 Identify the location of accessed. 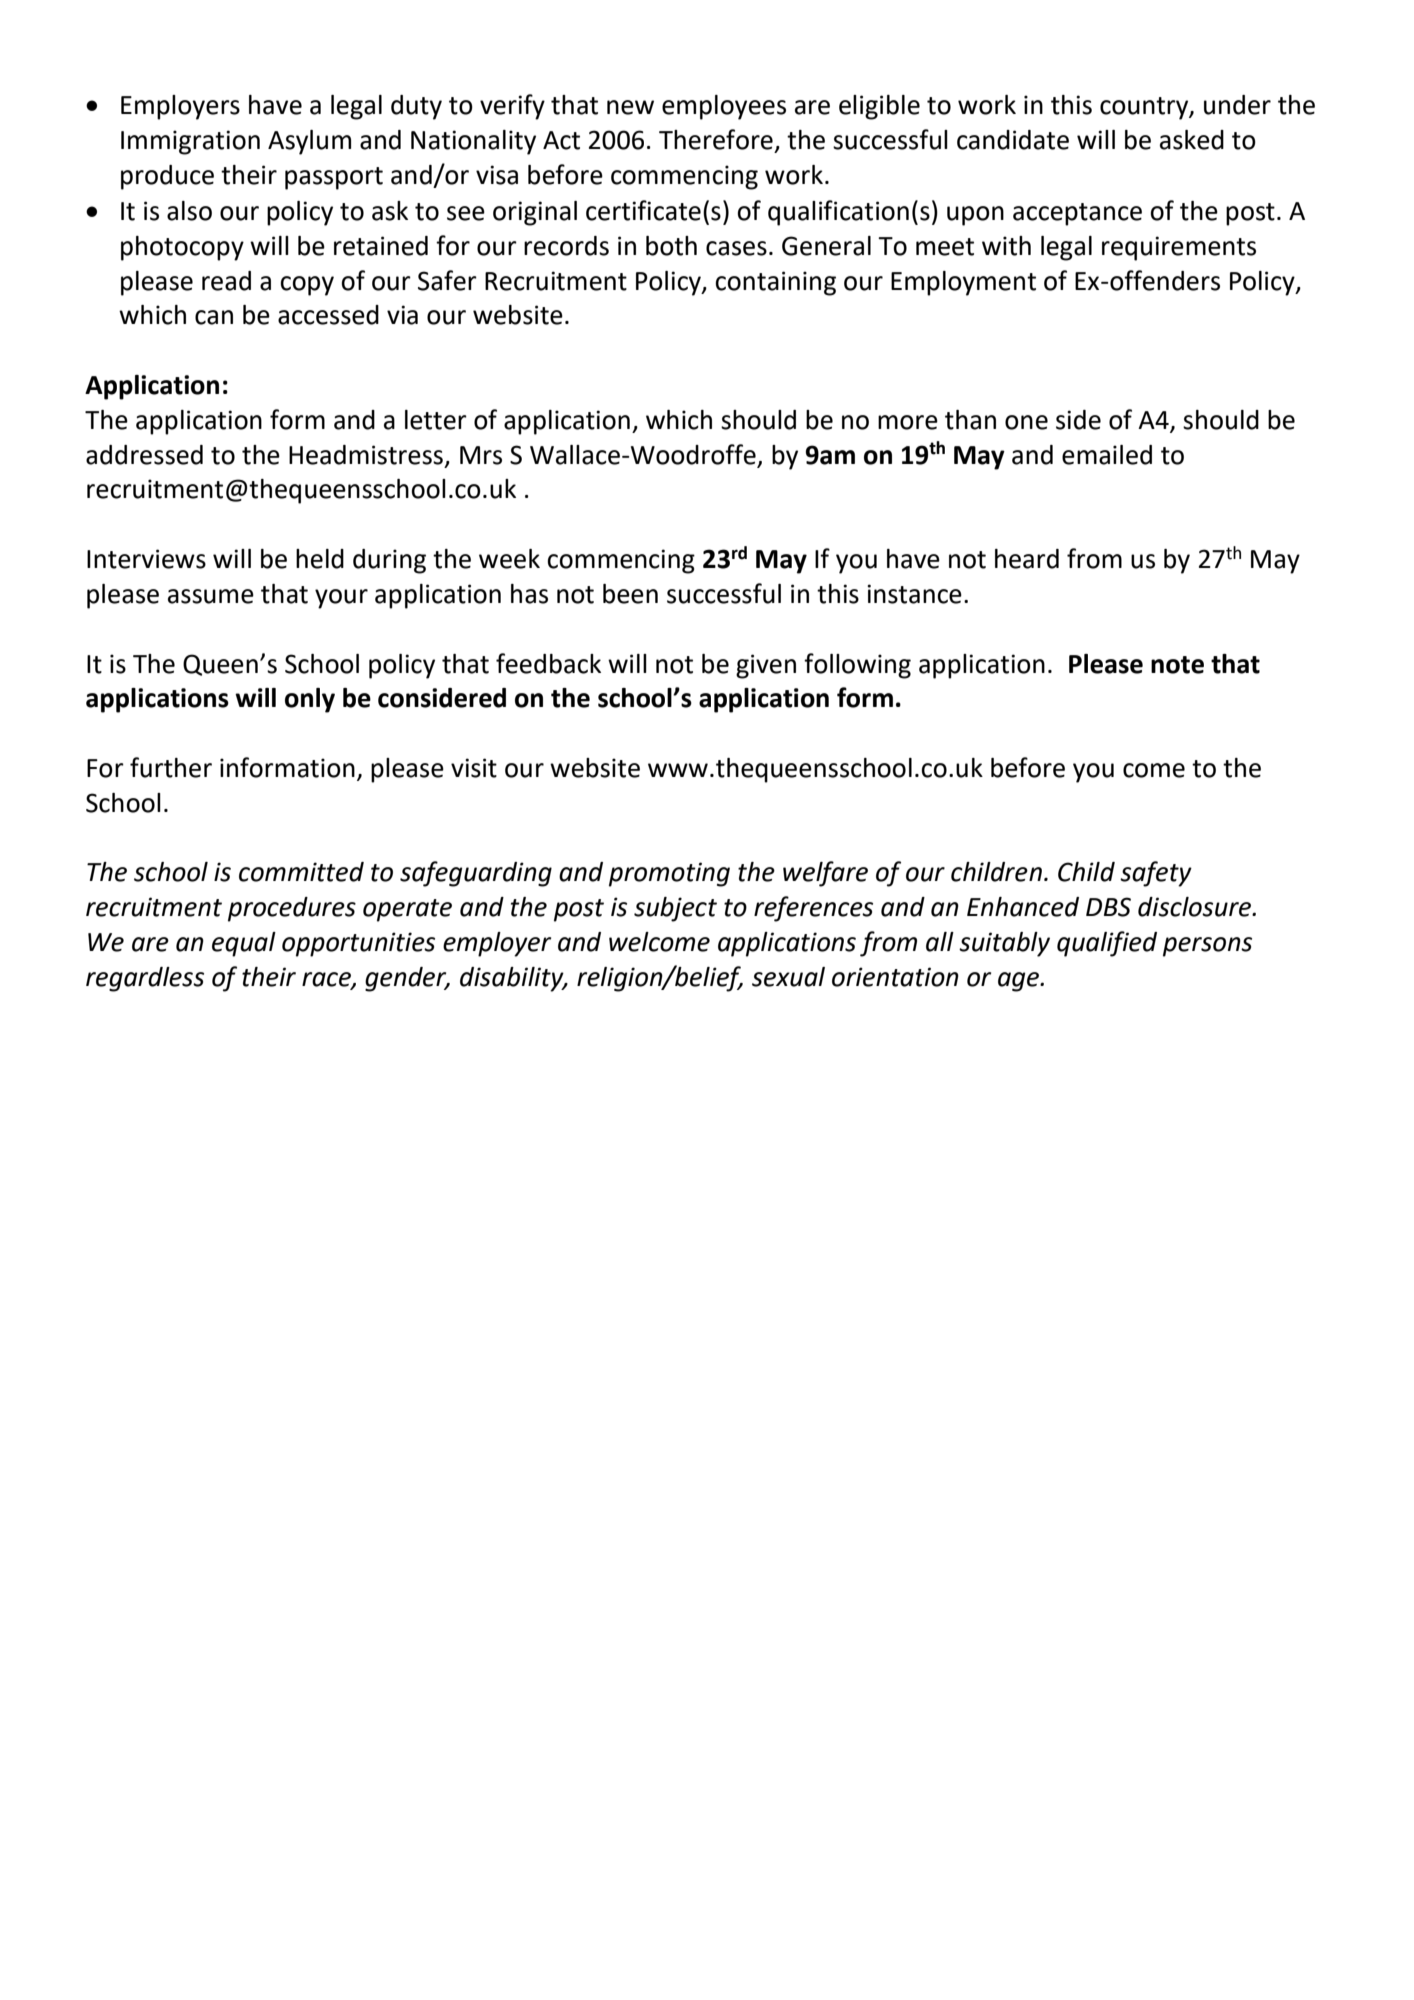
(328, 315).
